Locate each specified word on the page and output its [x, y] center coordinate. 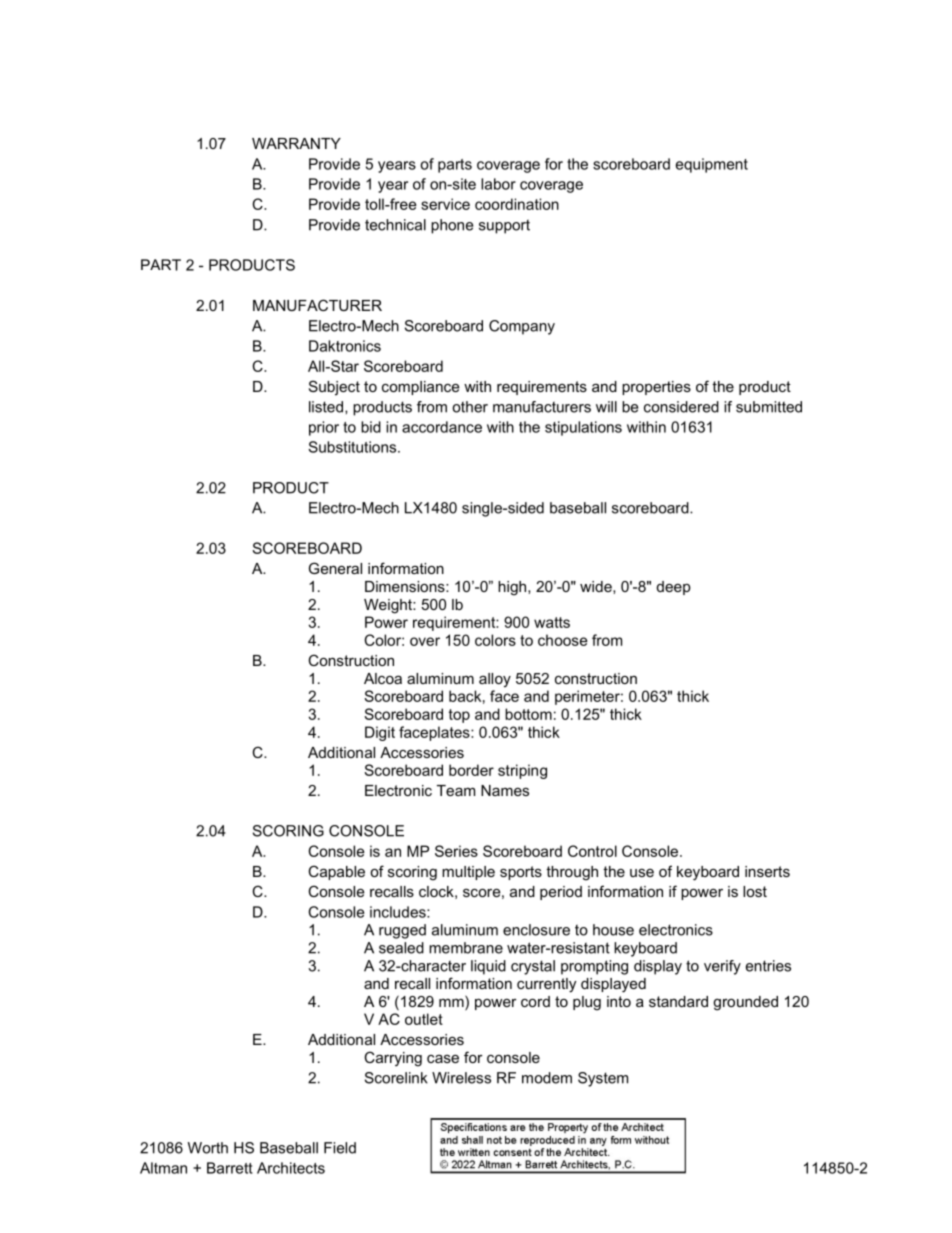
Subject [334, 388]
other [470, 407]
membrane [466, 948]
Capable [336, 872]
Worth [208, 1148]
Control [592, 851]
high [513, 588]
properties [656, 388]
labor [498, 184]
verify [722, 967]
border [471, 770]
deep [674, 588]
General [335, 568]
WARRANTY [296, 143]
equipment [712, 165]
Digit [380, 733]
